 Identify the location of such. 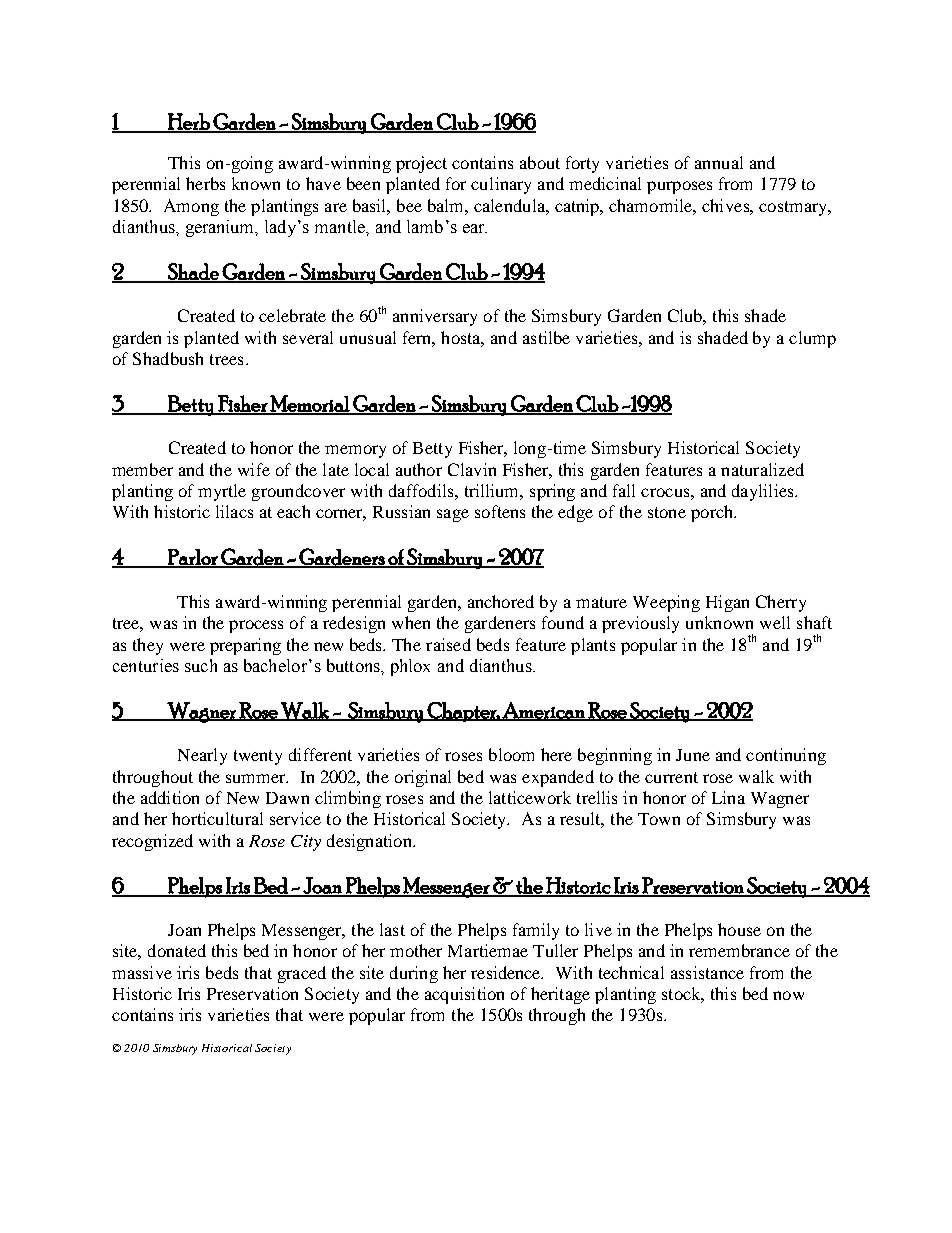
(201, 665).
